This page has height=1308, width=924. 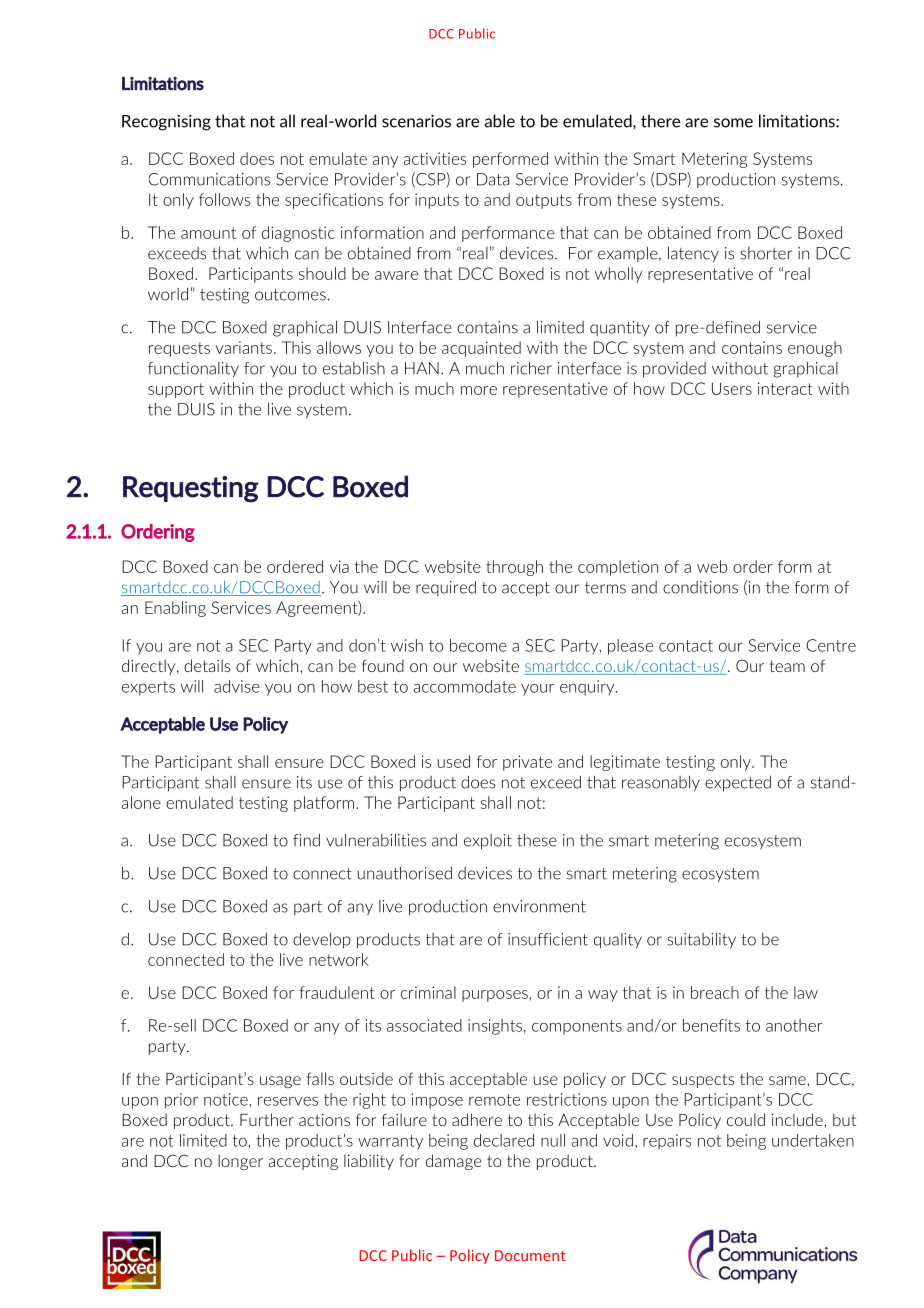 What do you see at coordinates (700, 587) in the page?
I see `conditions` at bounding box center [700, 587].
